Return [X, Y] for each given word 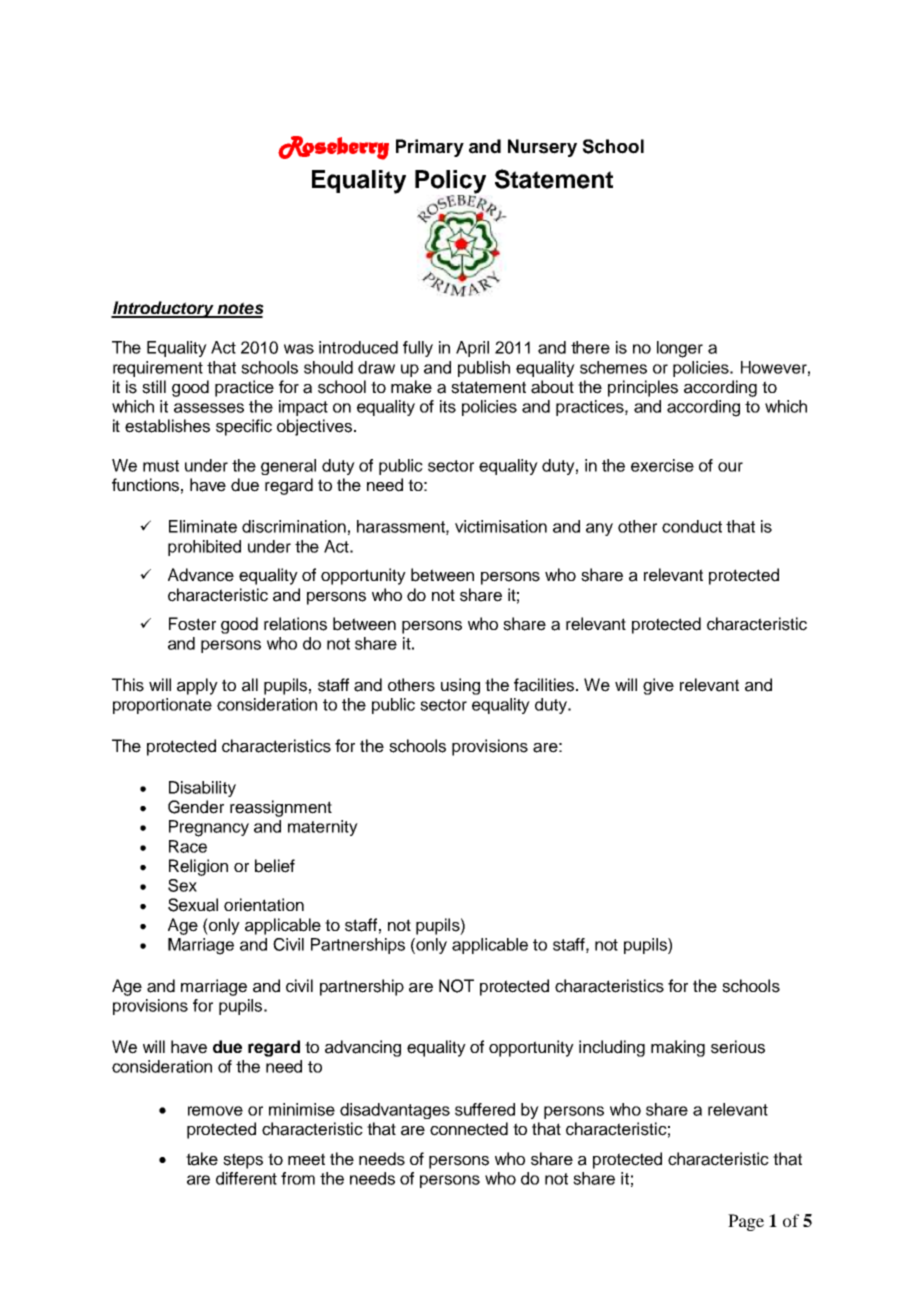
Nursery [542, 148]
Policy [450, 183]
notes [240, 309]
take [202, 1159]
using [460, 686]
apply [197, 686]
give [658, 686]
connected [469, 1129]
